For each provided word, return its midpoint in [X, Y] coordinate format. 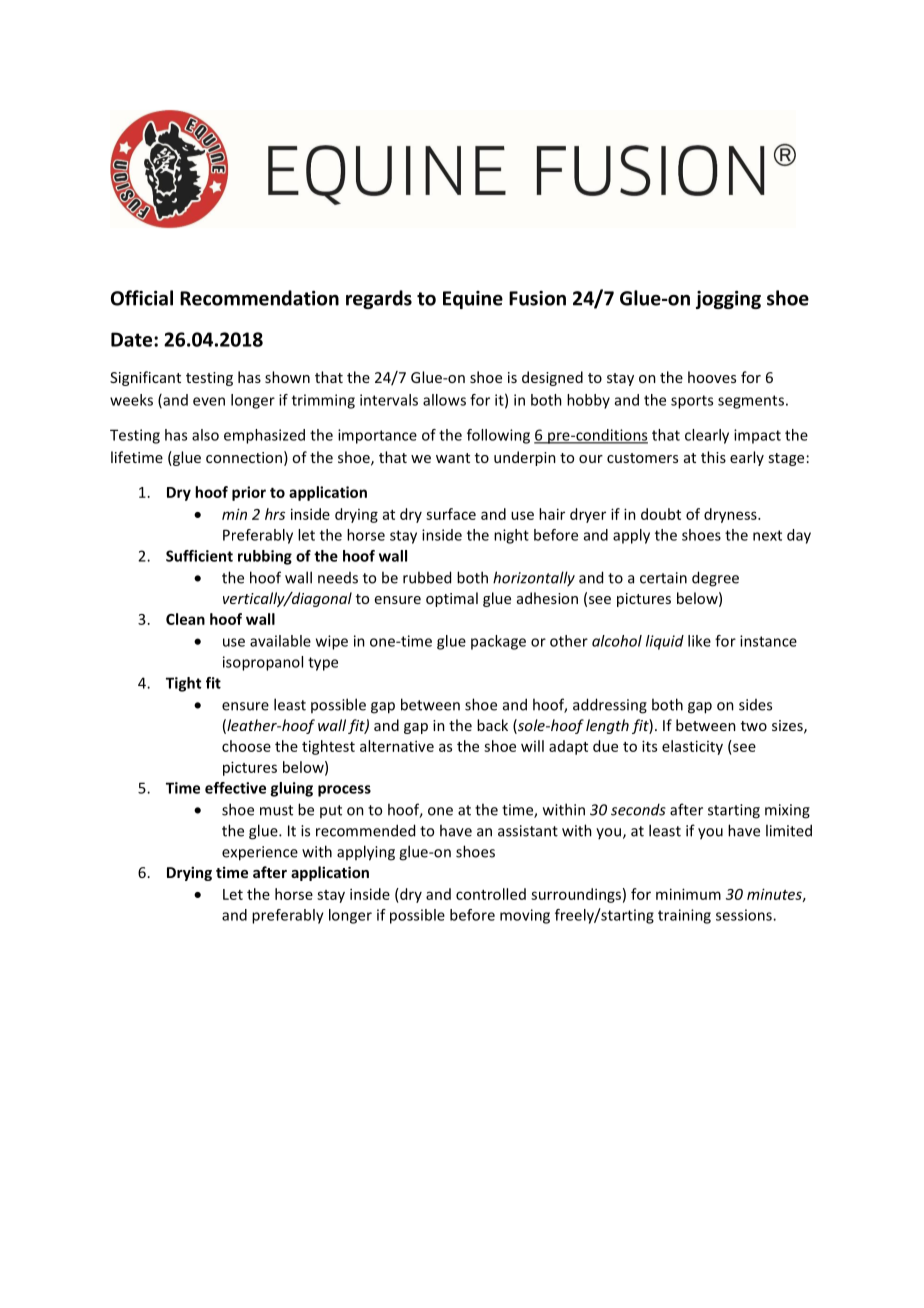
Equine [473, 300]
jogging [728, 300]
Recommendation [259, 298]
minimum [688, 894]
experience [260, 853]
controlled [491, 894]
